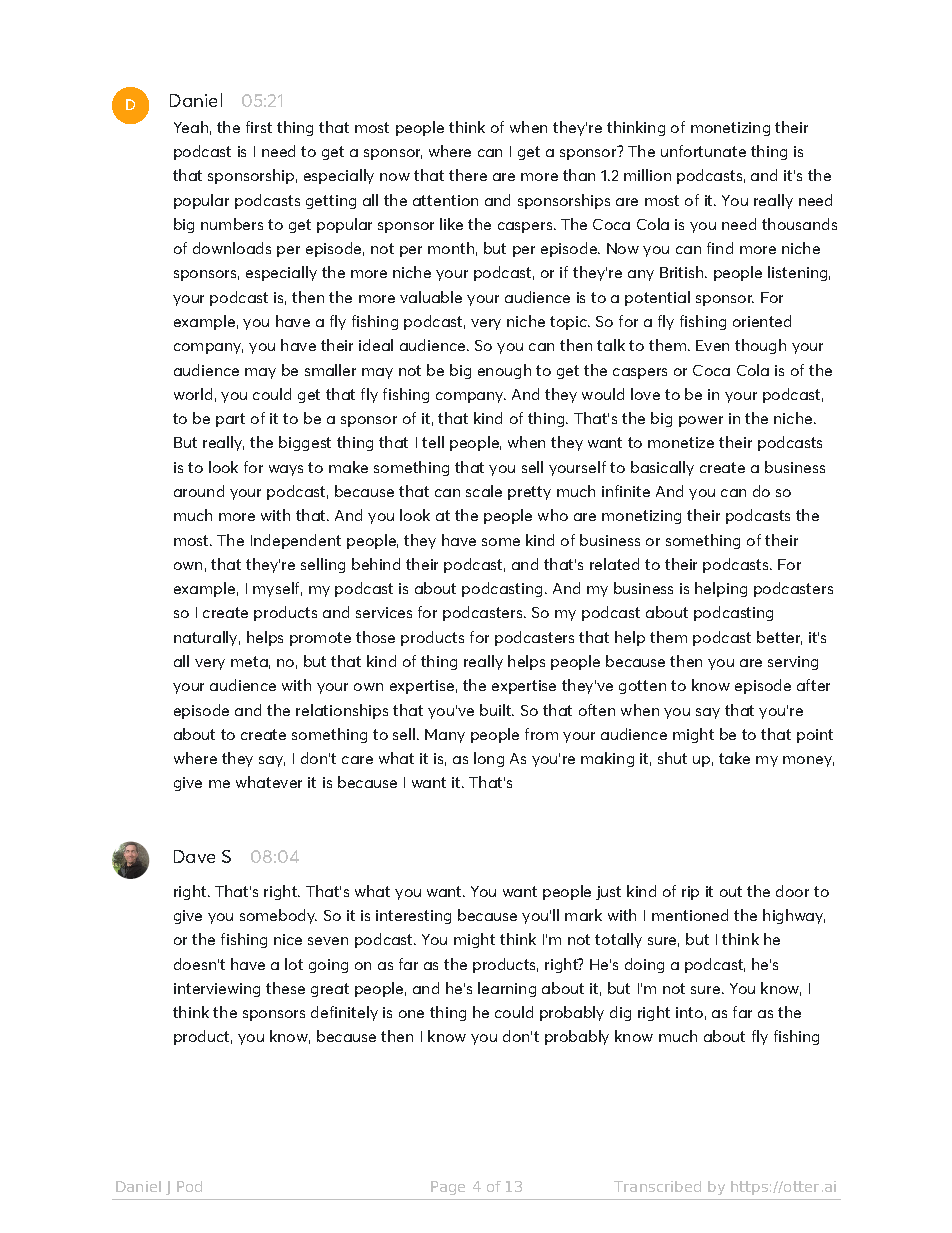 The image size is (952, 1233). I want to click on definitely, so click(344, 1013).
